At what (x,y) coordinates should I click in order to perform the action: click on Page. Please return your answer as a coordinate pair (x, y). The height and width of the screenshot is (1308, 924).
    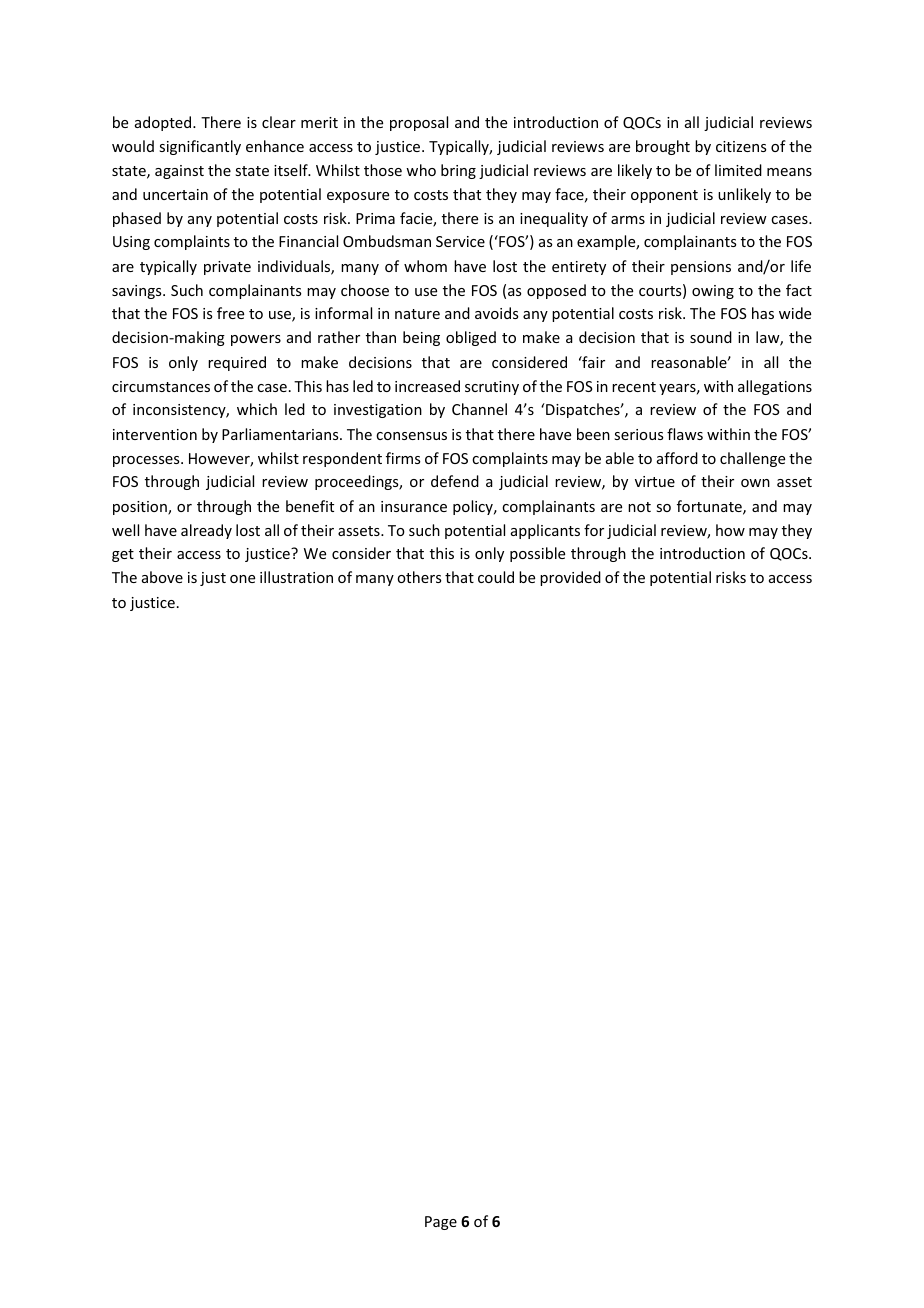
    Looking at the image, I should click on (441, 1223).
